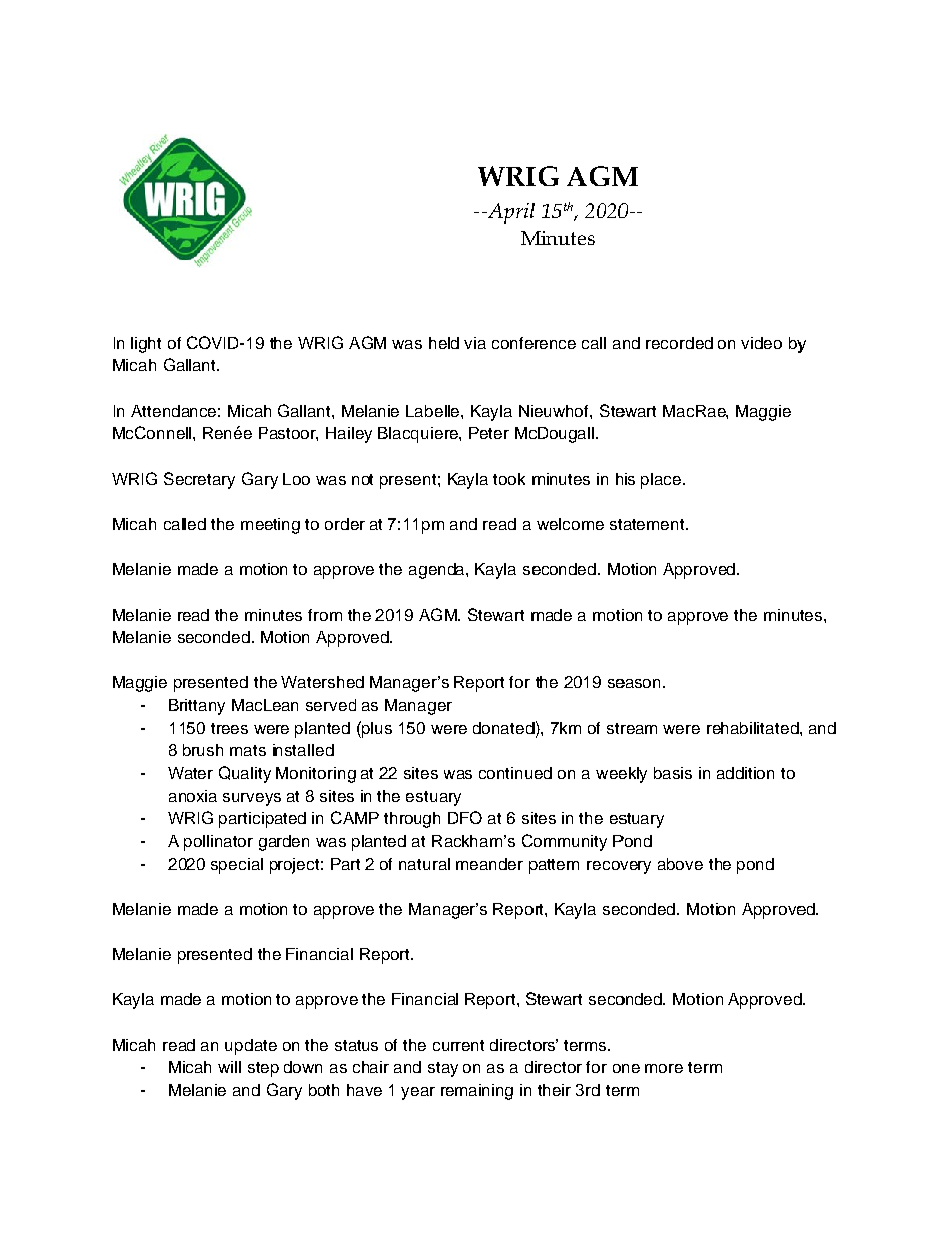 The height and width of the document is (1233, 952). Describe the element at coordinates (504, 728) in the document. I see `donated` at that location.
